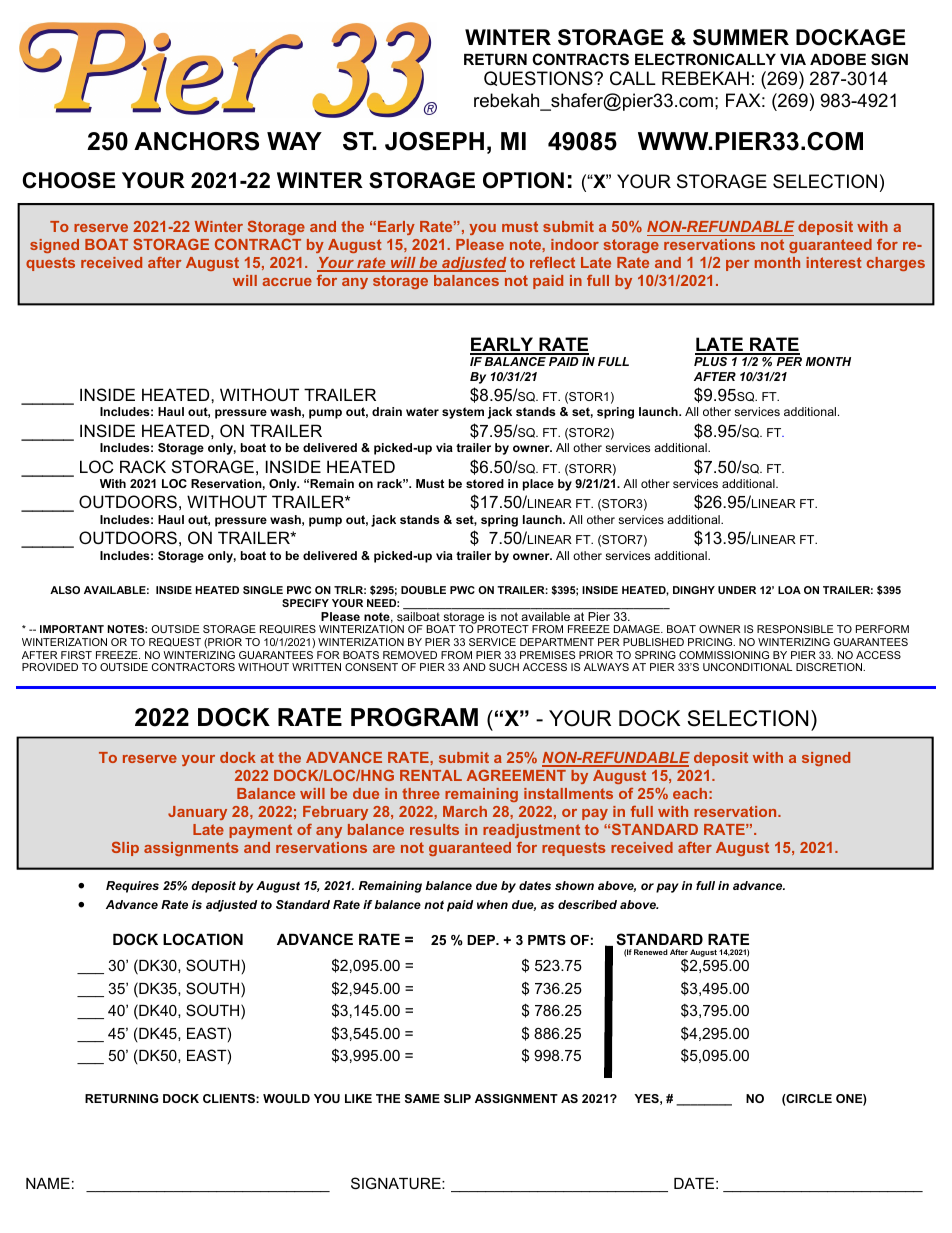  What do you see at coordinates (463, 413) in the page?
I see `system` at bounding box center [463, 413].
